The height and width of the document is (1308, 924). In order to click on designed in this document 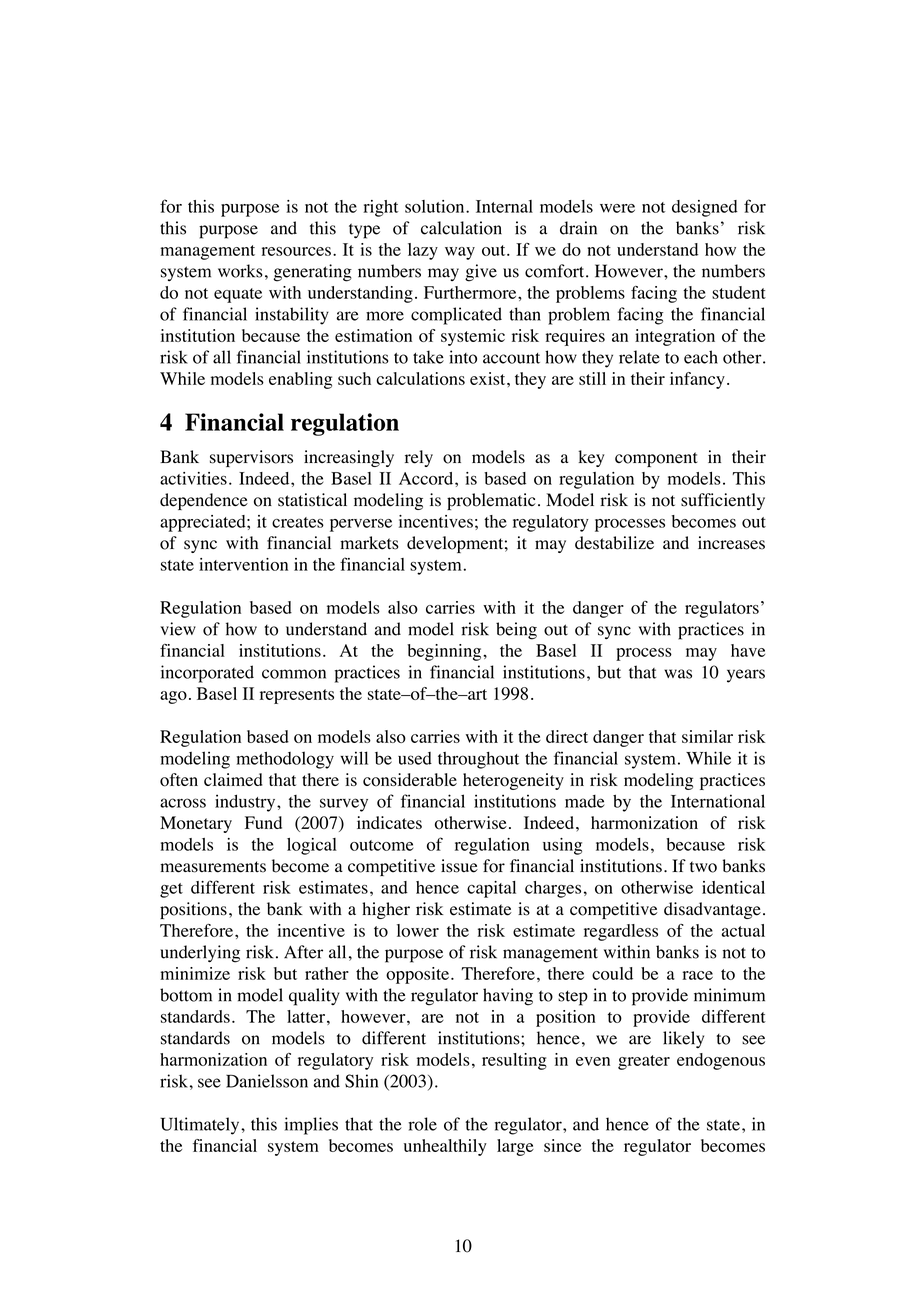, I will do `click(705, 208)`.
